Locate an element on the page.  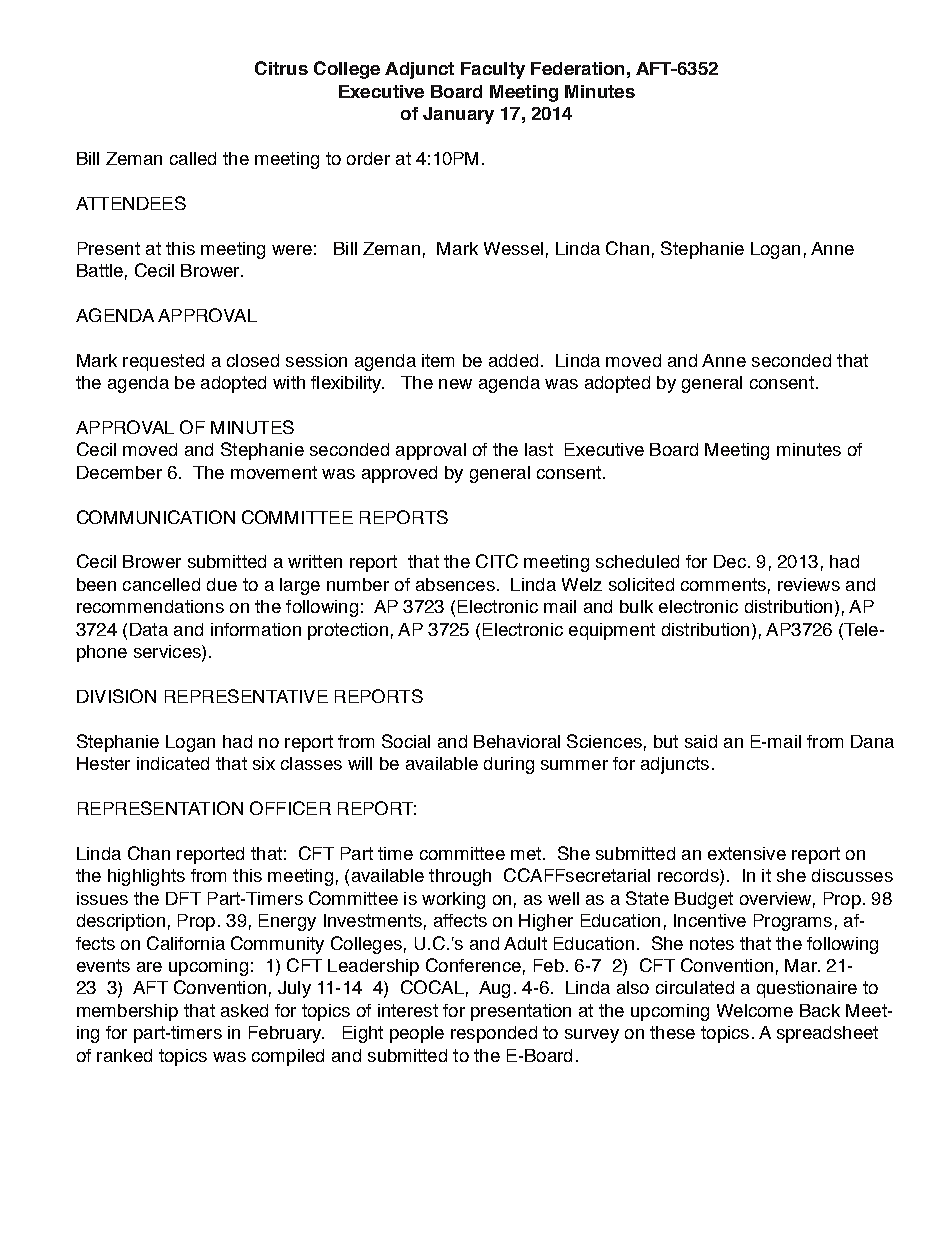
approved is located at coordinates (399, 474).
